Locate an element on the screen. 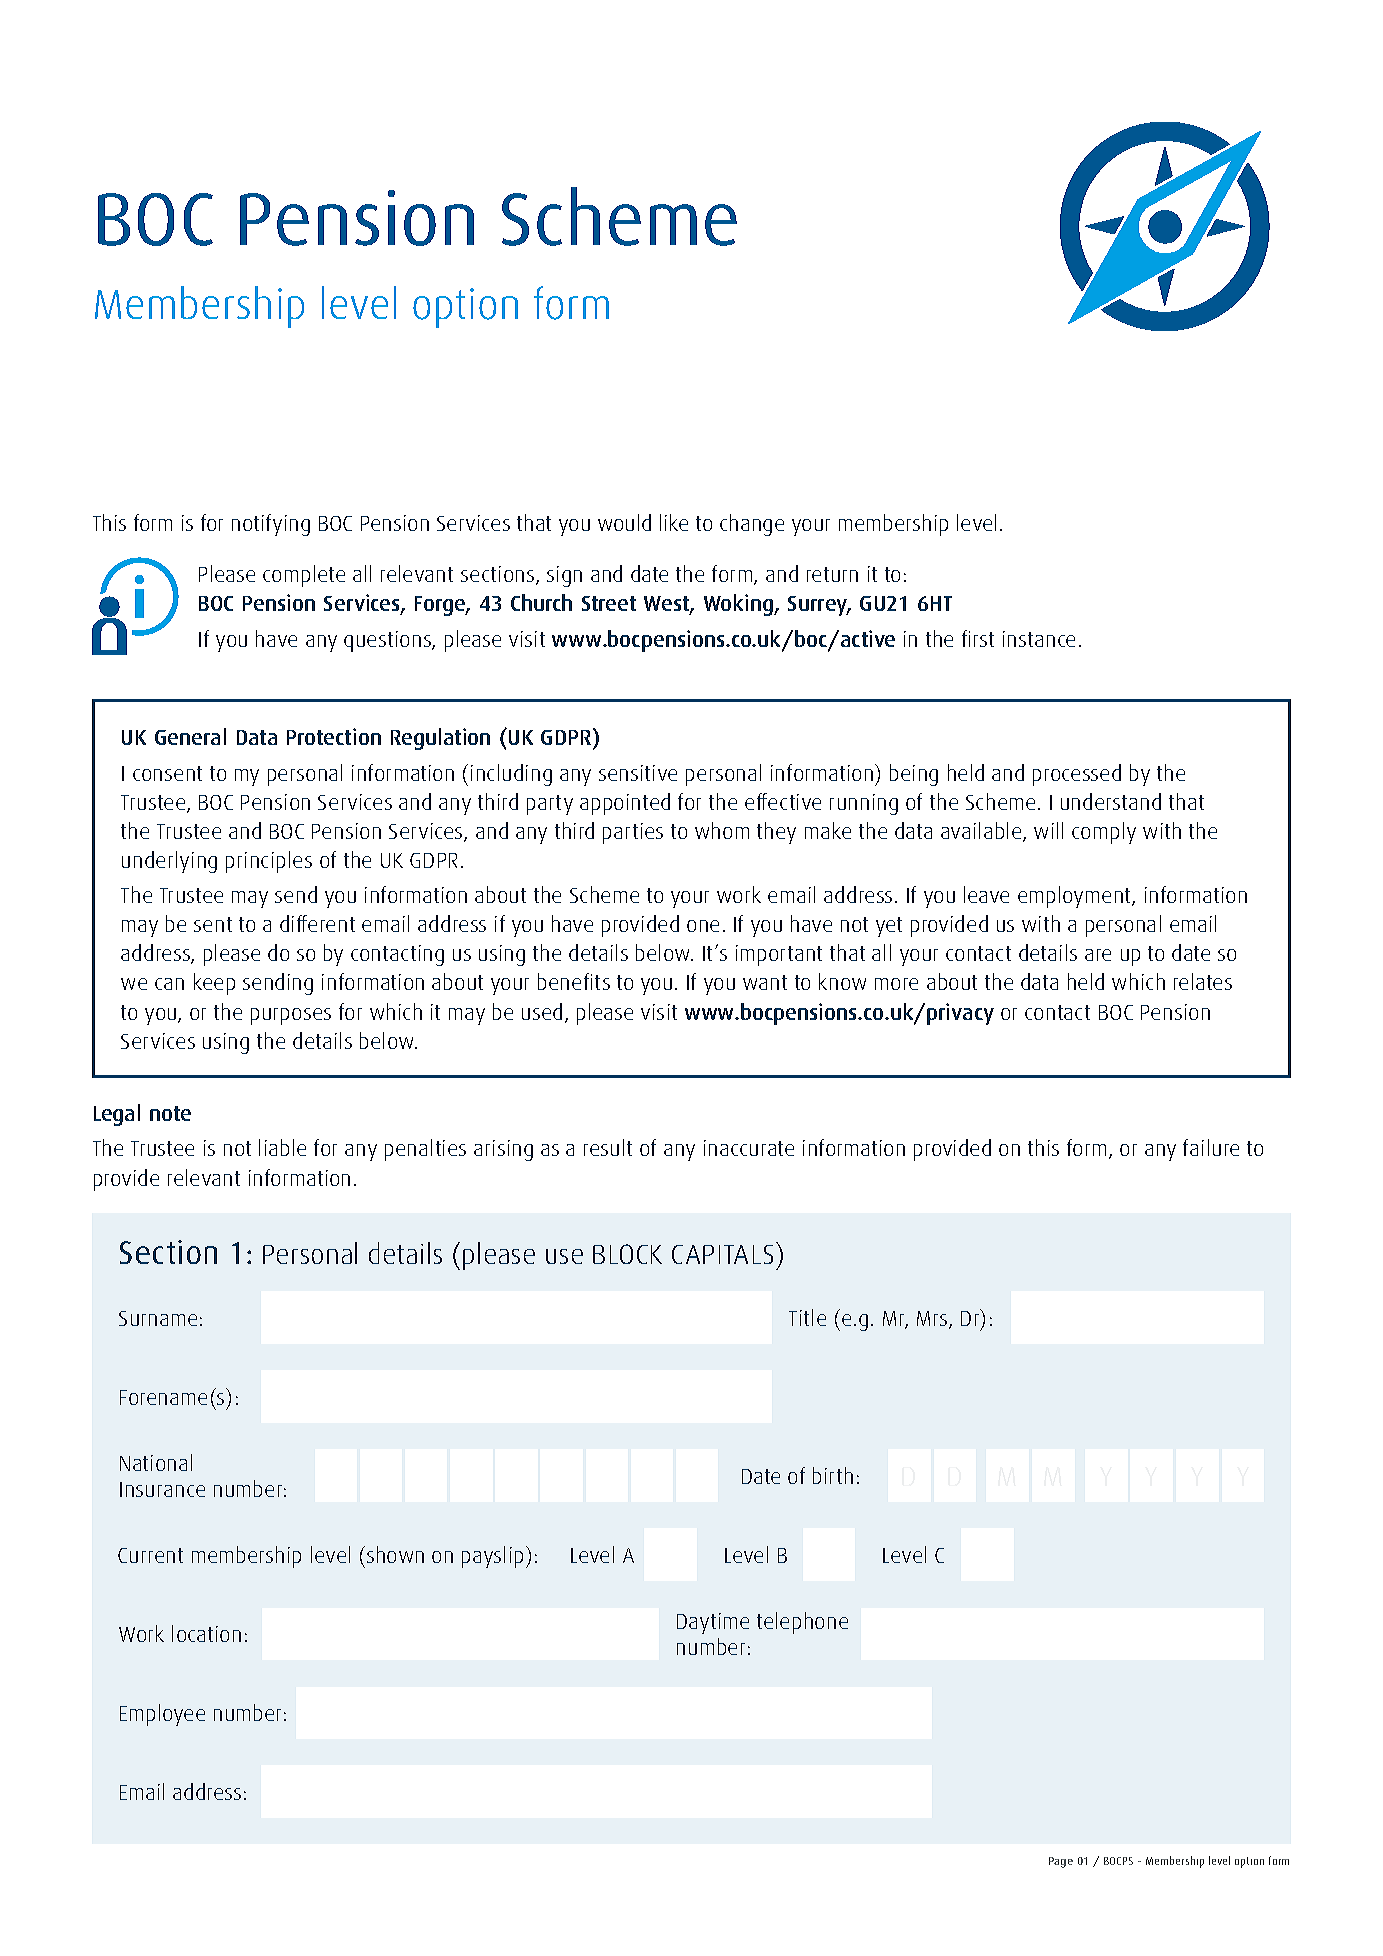  Employee is located at coordinates (162, 1715).
